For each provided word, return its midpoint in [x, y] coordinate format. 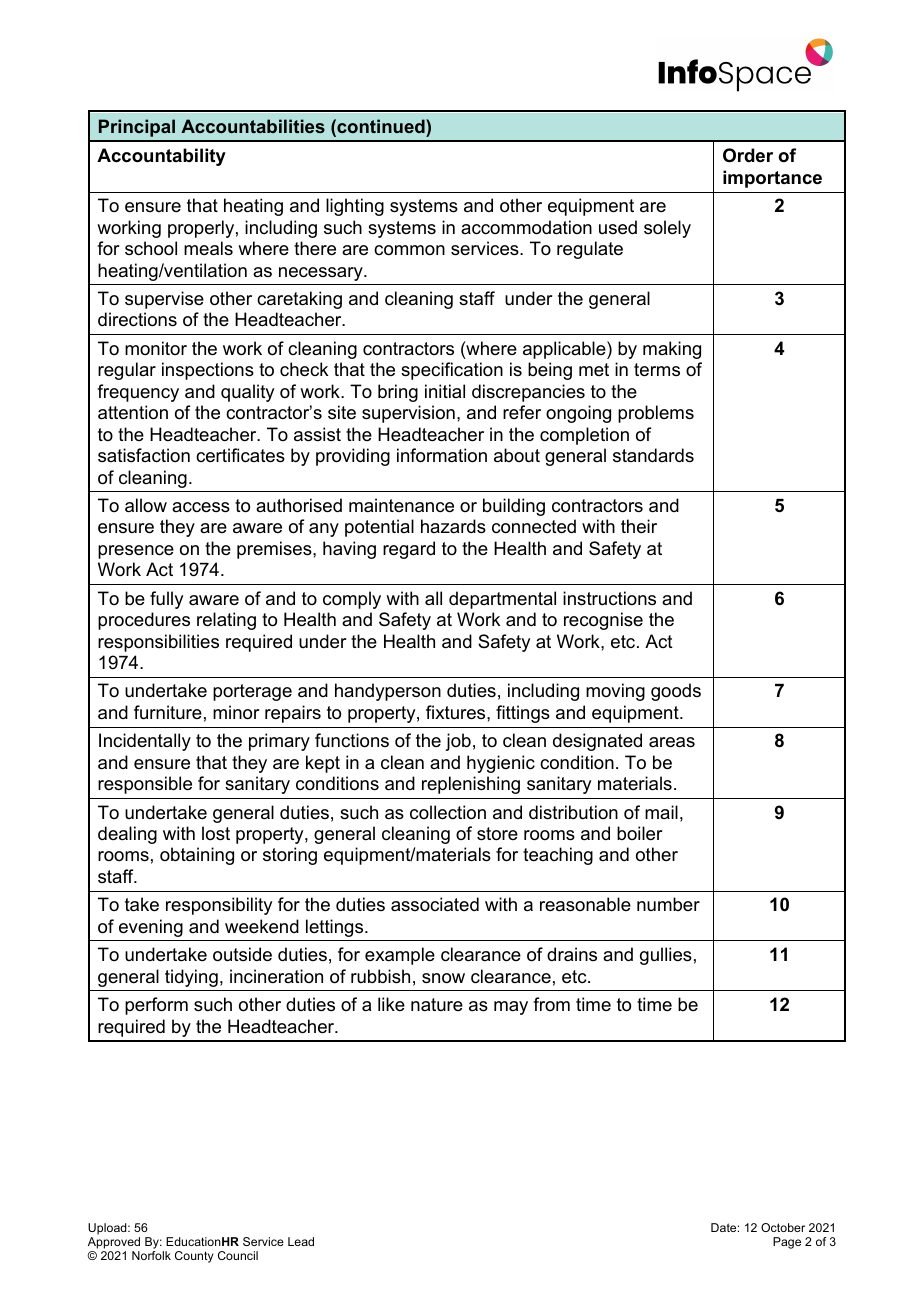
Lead [301, 1241]
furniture [168, 712]
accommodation [526, 227]
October [783, 1227]
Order [748, 155]
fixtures [457, 712]
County [194, 1257]
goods [676, 692]
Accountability [161, 157]
